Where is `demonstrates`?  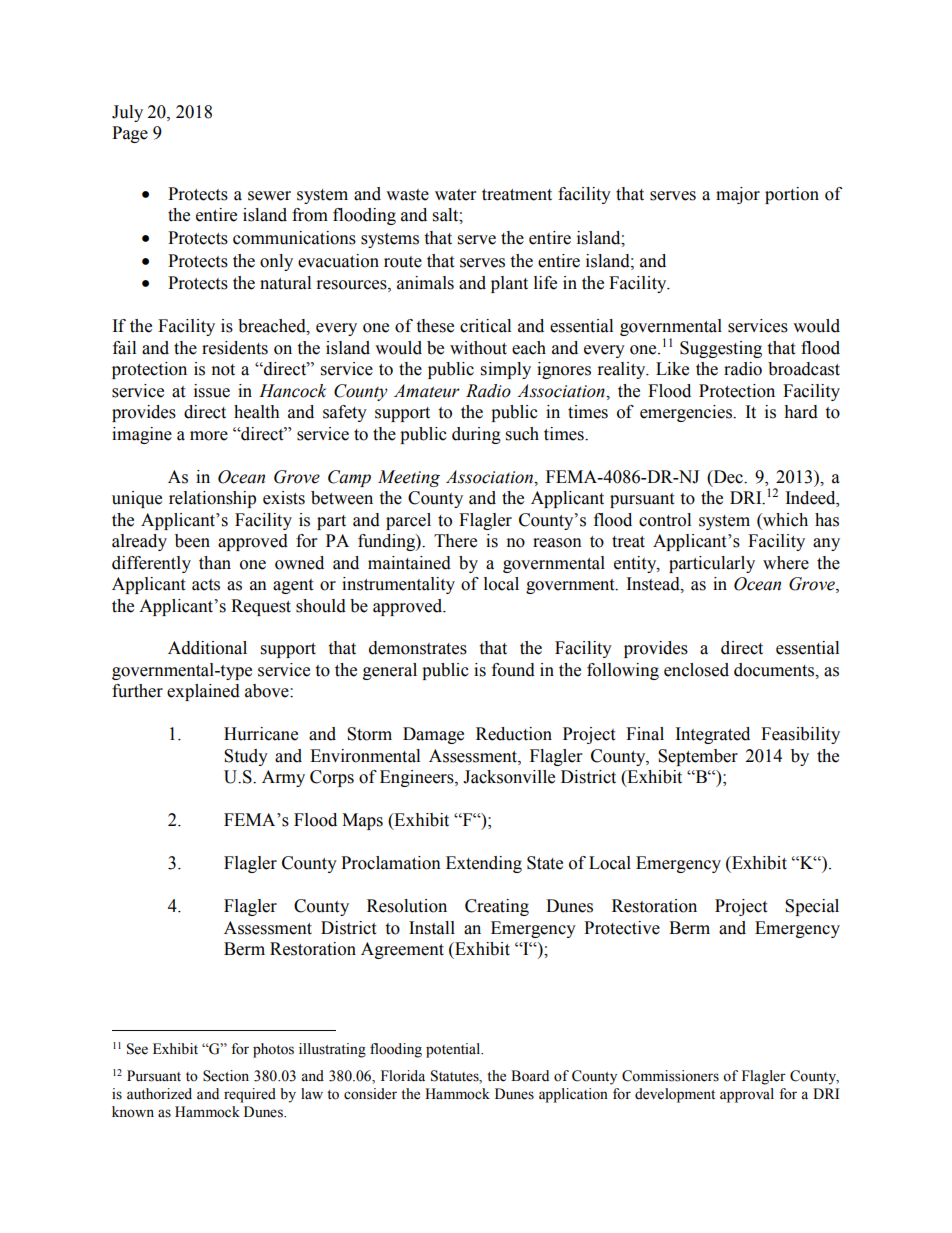 demonstrates is located at coordinates (418, 648).
